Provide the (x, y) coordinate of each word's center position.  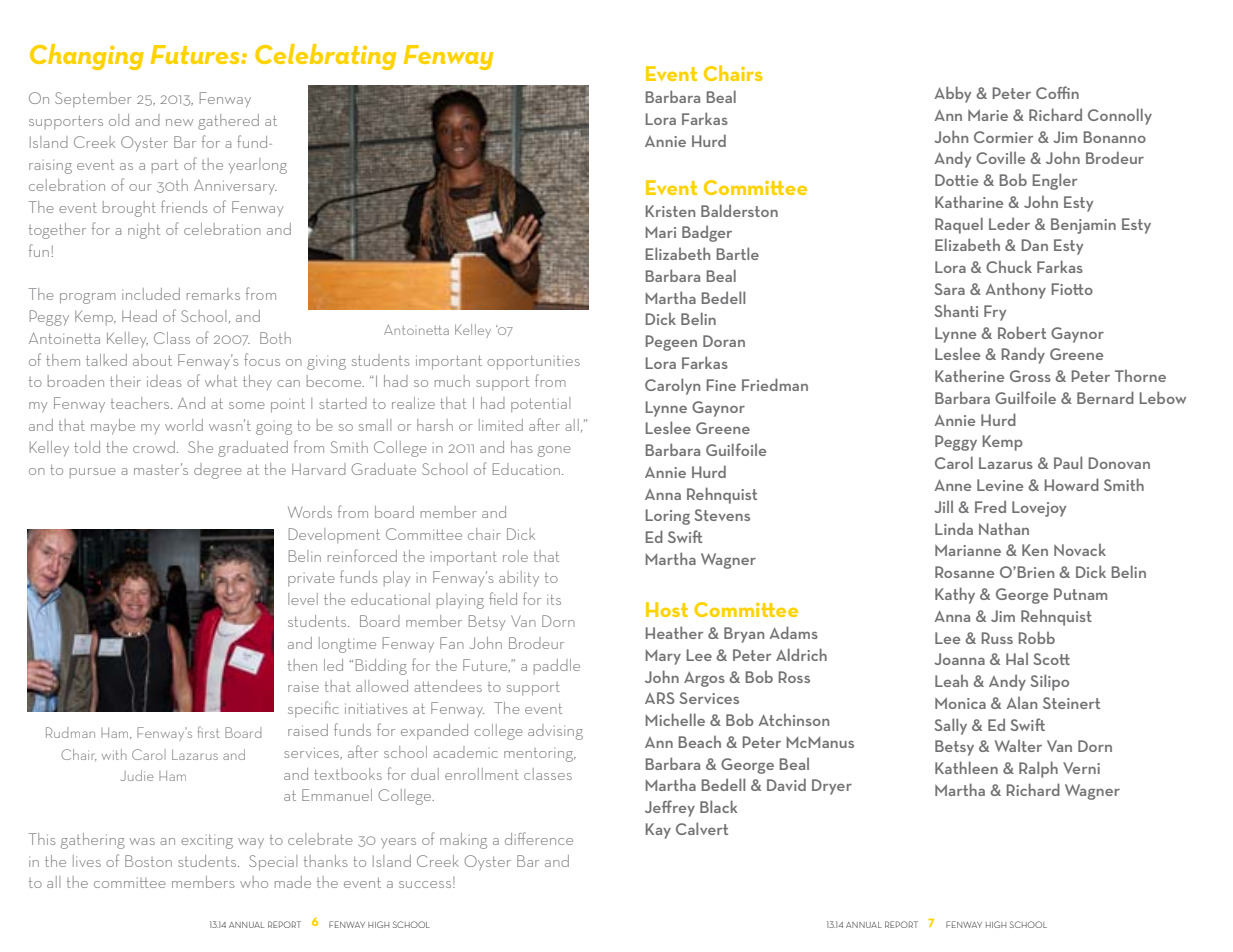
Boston (148, 861)
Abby (952, 94)
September (93, 99)
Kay (658, 831)
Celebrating (325, 57)
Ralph (1038, 769)
